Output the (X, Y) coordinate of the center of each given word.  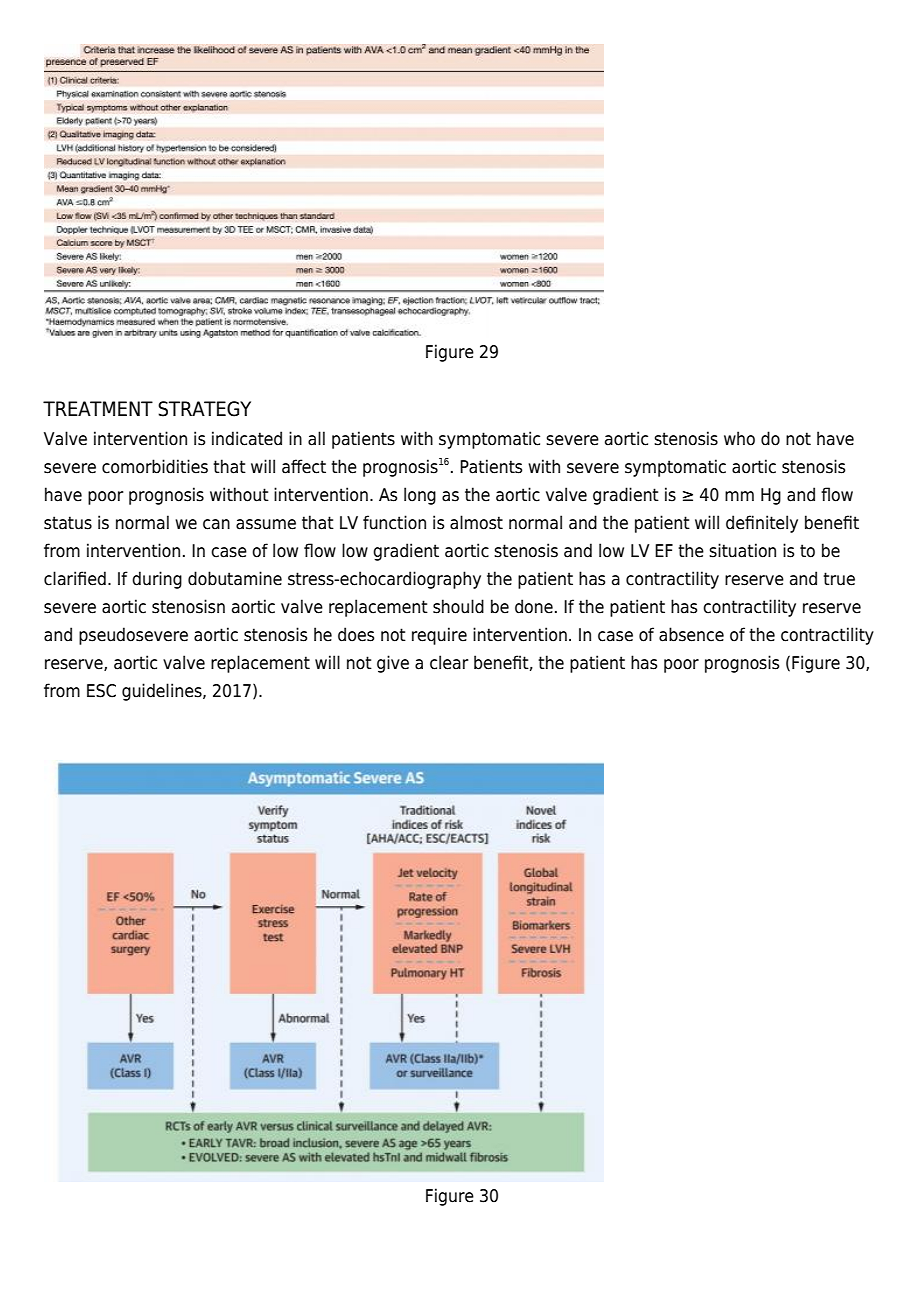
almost (476, 522)
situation (742, 550)
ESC (101, 691)
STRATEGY (204, 409)
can (216, 524)
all (316, 438)
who (739, 438)
